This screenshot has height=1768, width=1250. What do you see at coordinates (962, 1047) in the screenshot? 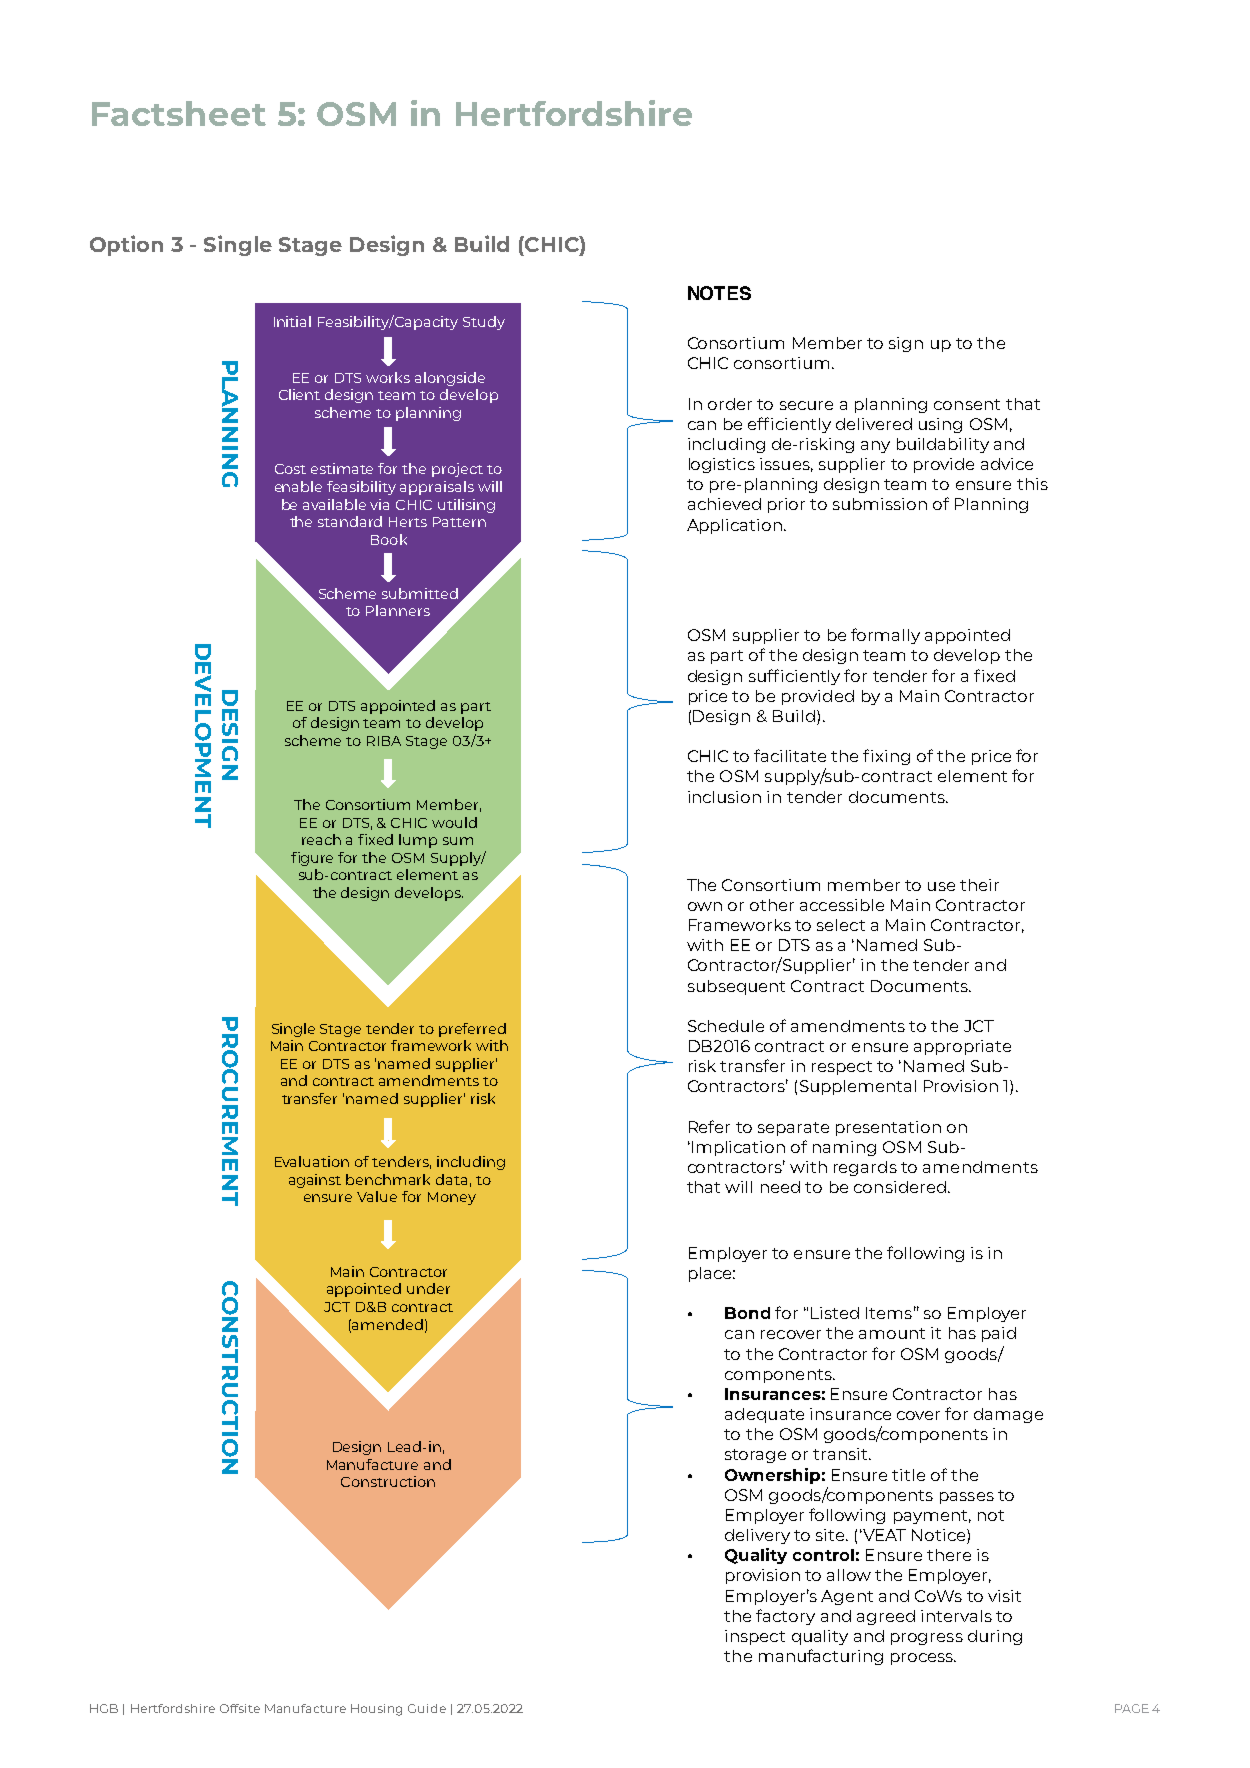
I see `appropriate` at bounding box center [962, 1047].
